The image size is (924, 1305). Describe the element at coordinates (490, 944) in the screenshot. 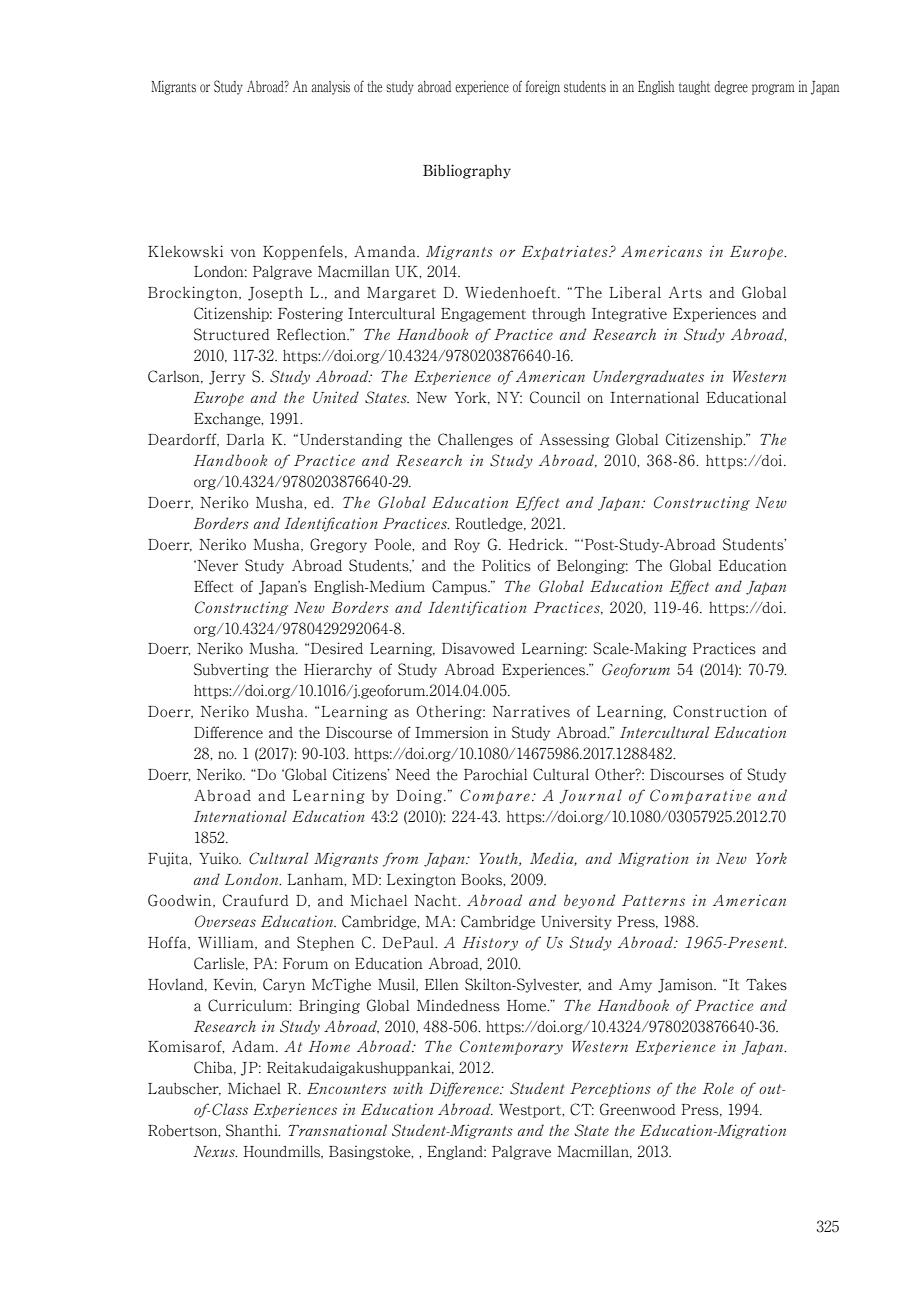

I see `History` at that location.
